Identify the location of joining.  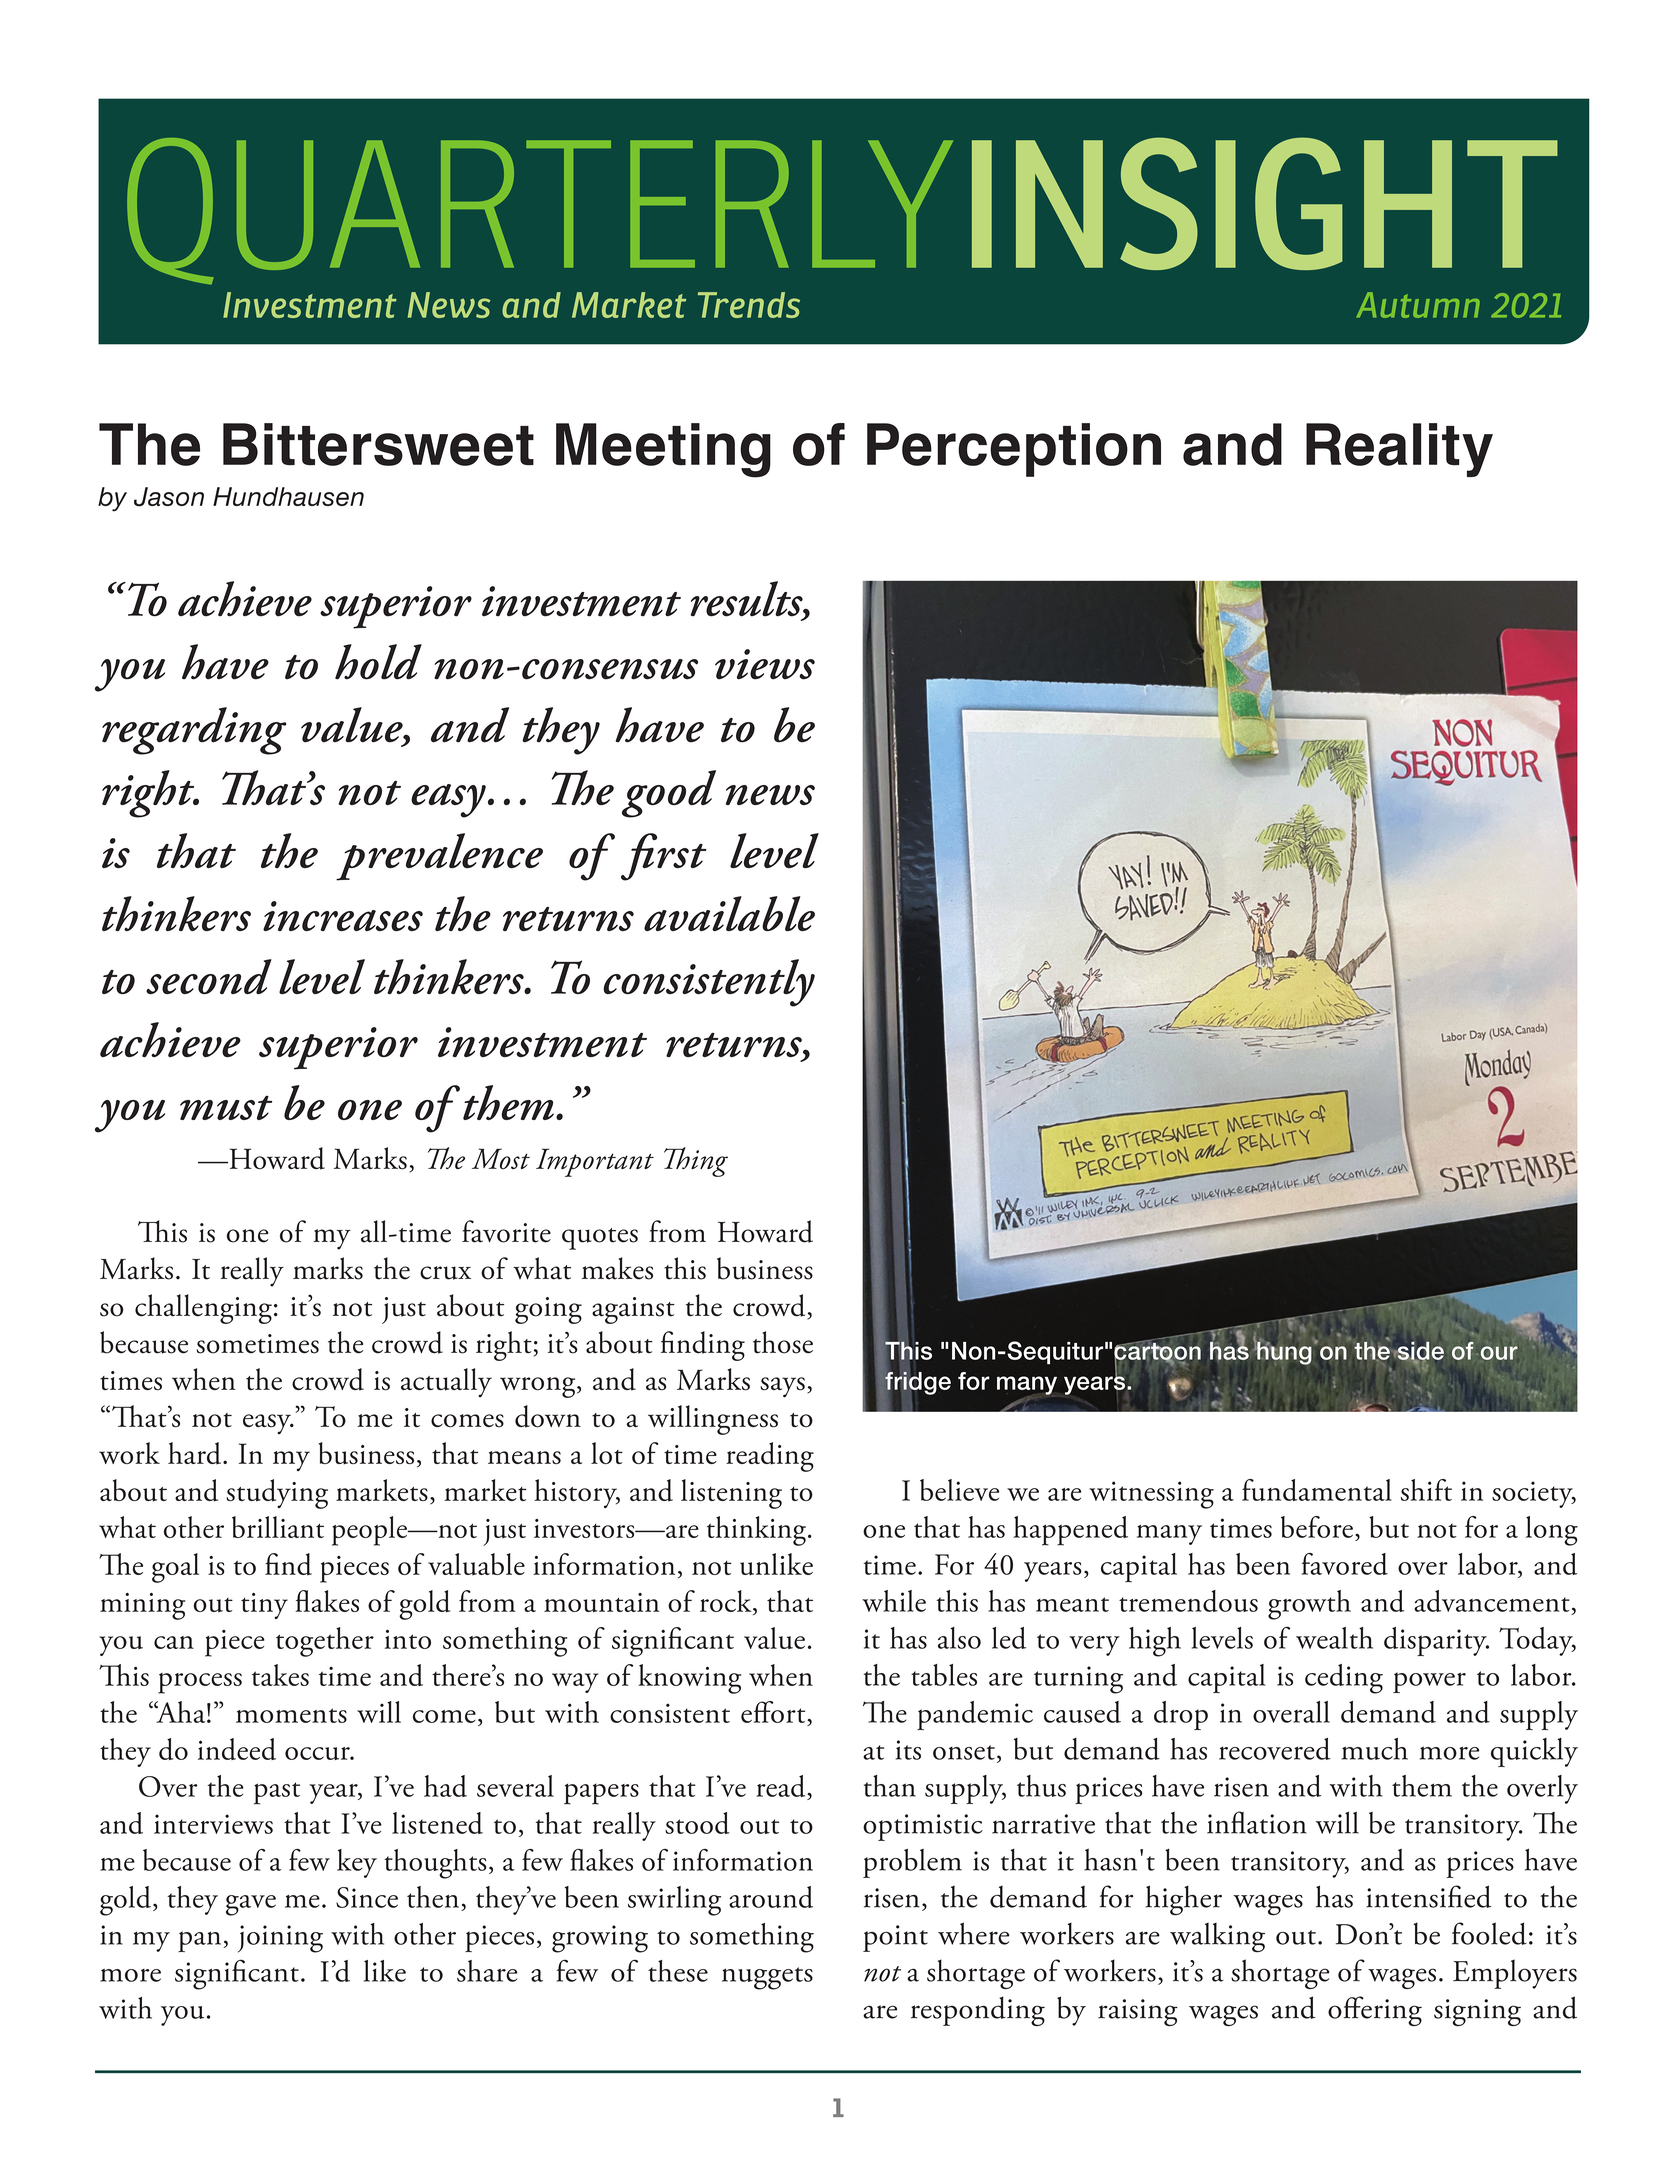
(280, 1939).
